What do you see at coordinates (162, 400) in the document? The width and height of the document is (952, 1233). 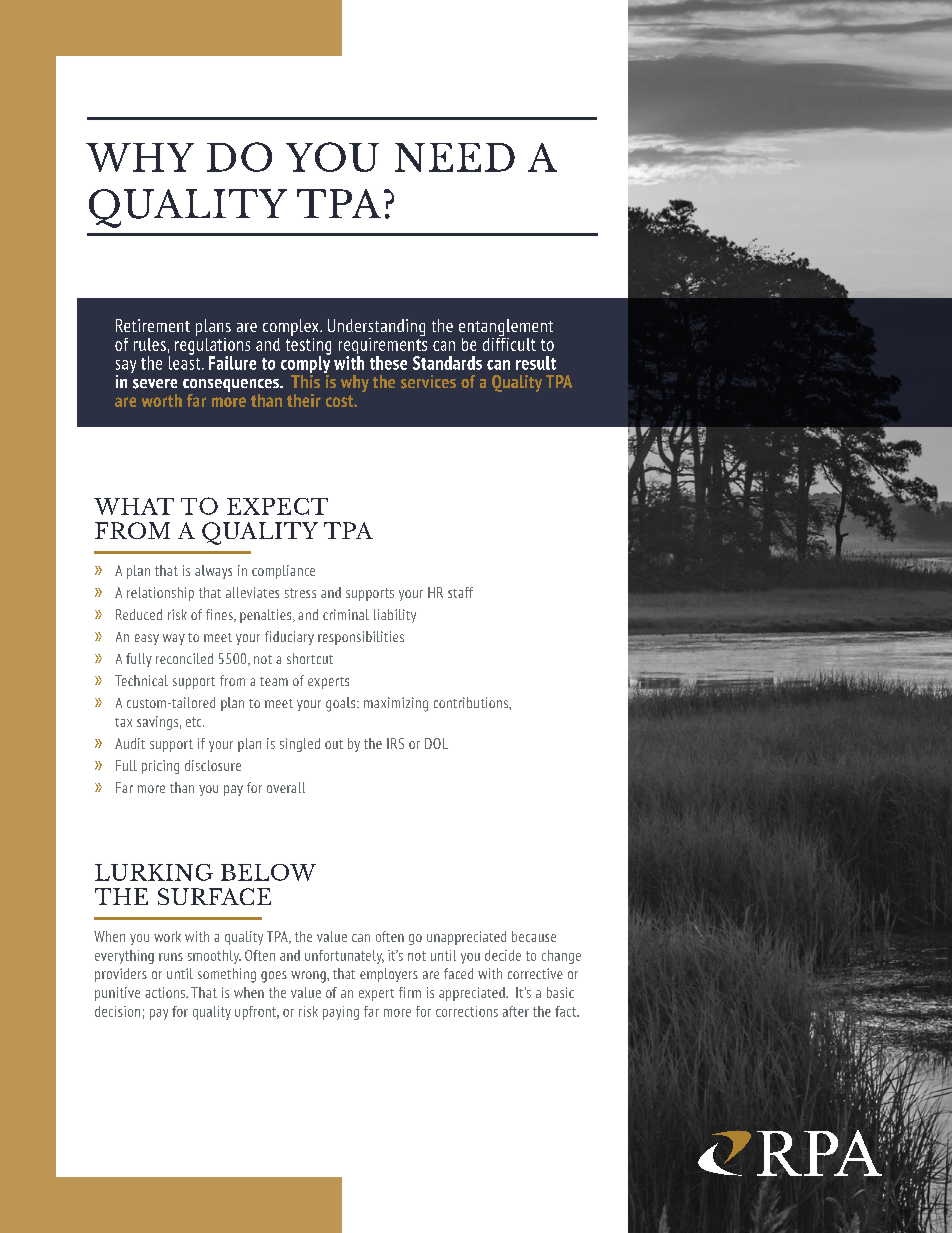 I see `worth` at bounding box center [162, 400].
